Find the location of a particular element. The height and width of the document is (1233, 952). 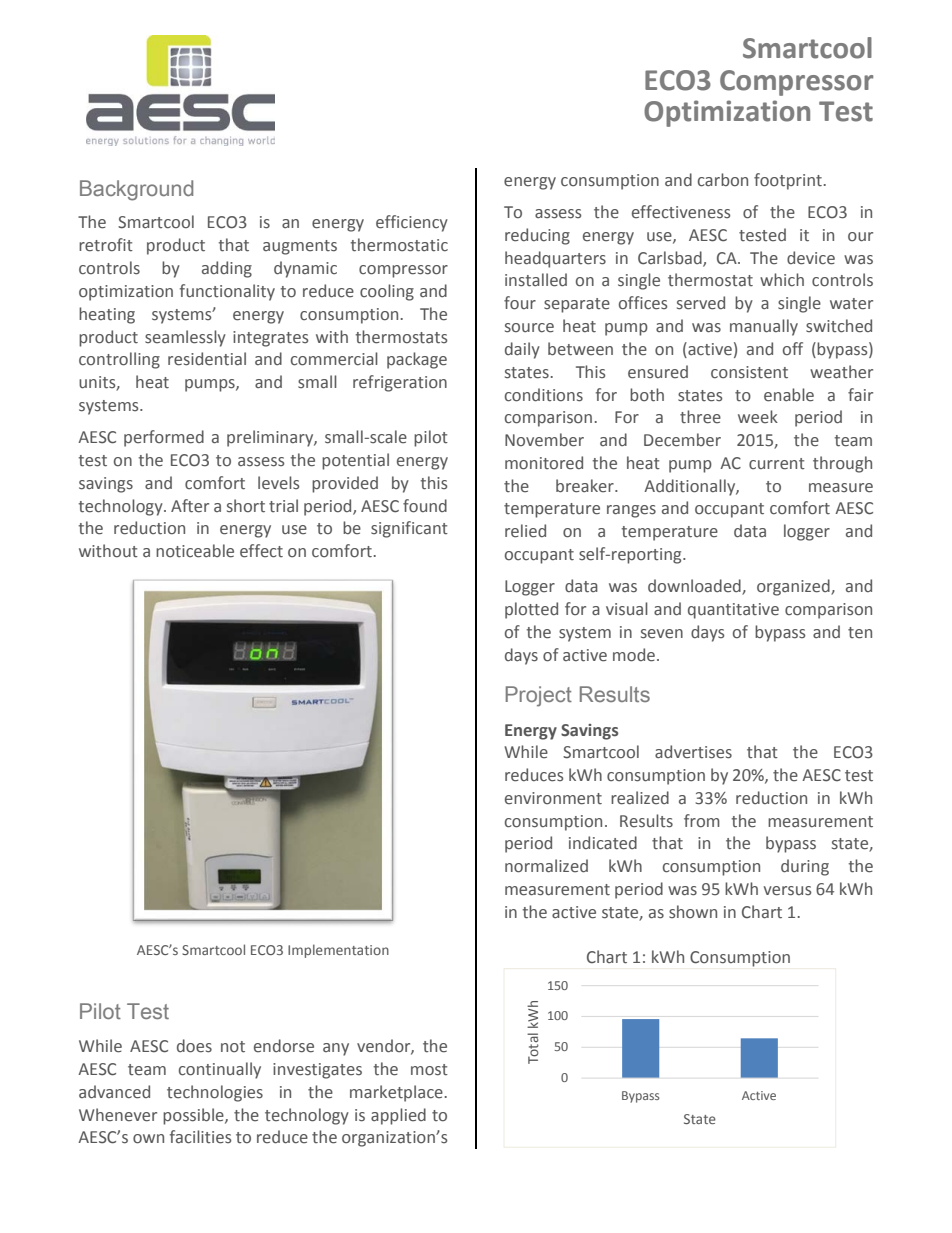

possible is located at coordinates (194, 1116).
